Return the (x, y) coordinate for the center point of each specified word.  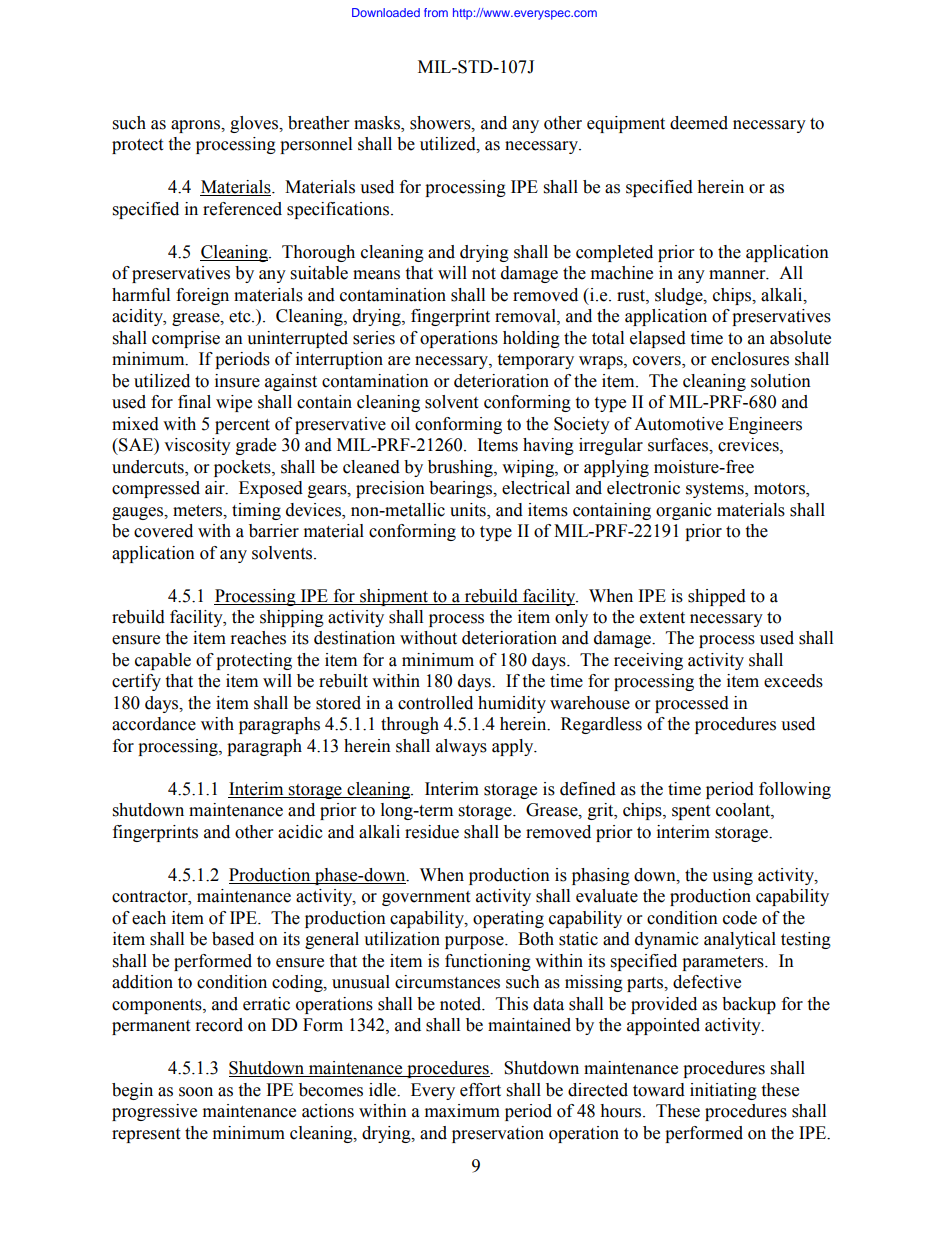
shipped (717, 597)
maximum (462, 1111)
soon (196, 1092)
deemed (699, 123)
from (436, 12)
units (469, 510)
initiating (723, 1091)
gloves (255, 124)
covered (163, 531)
